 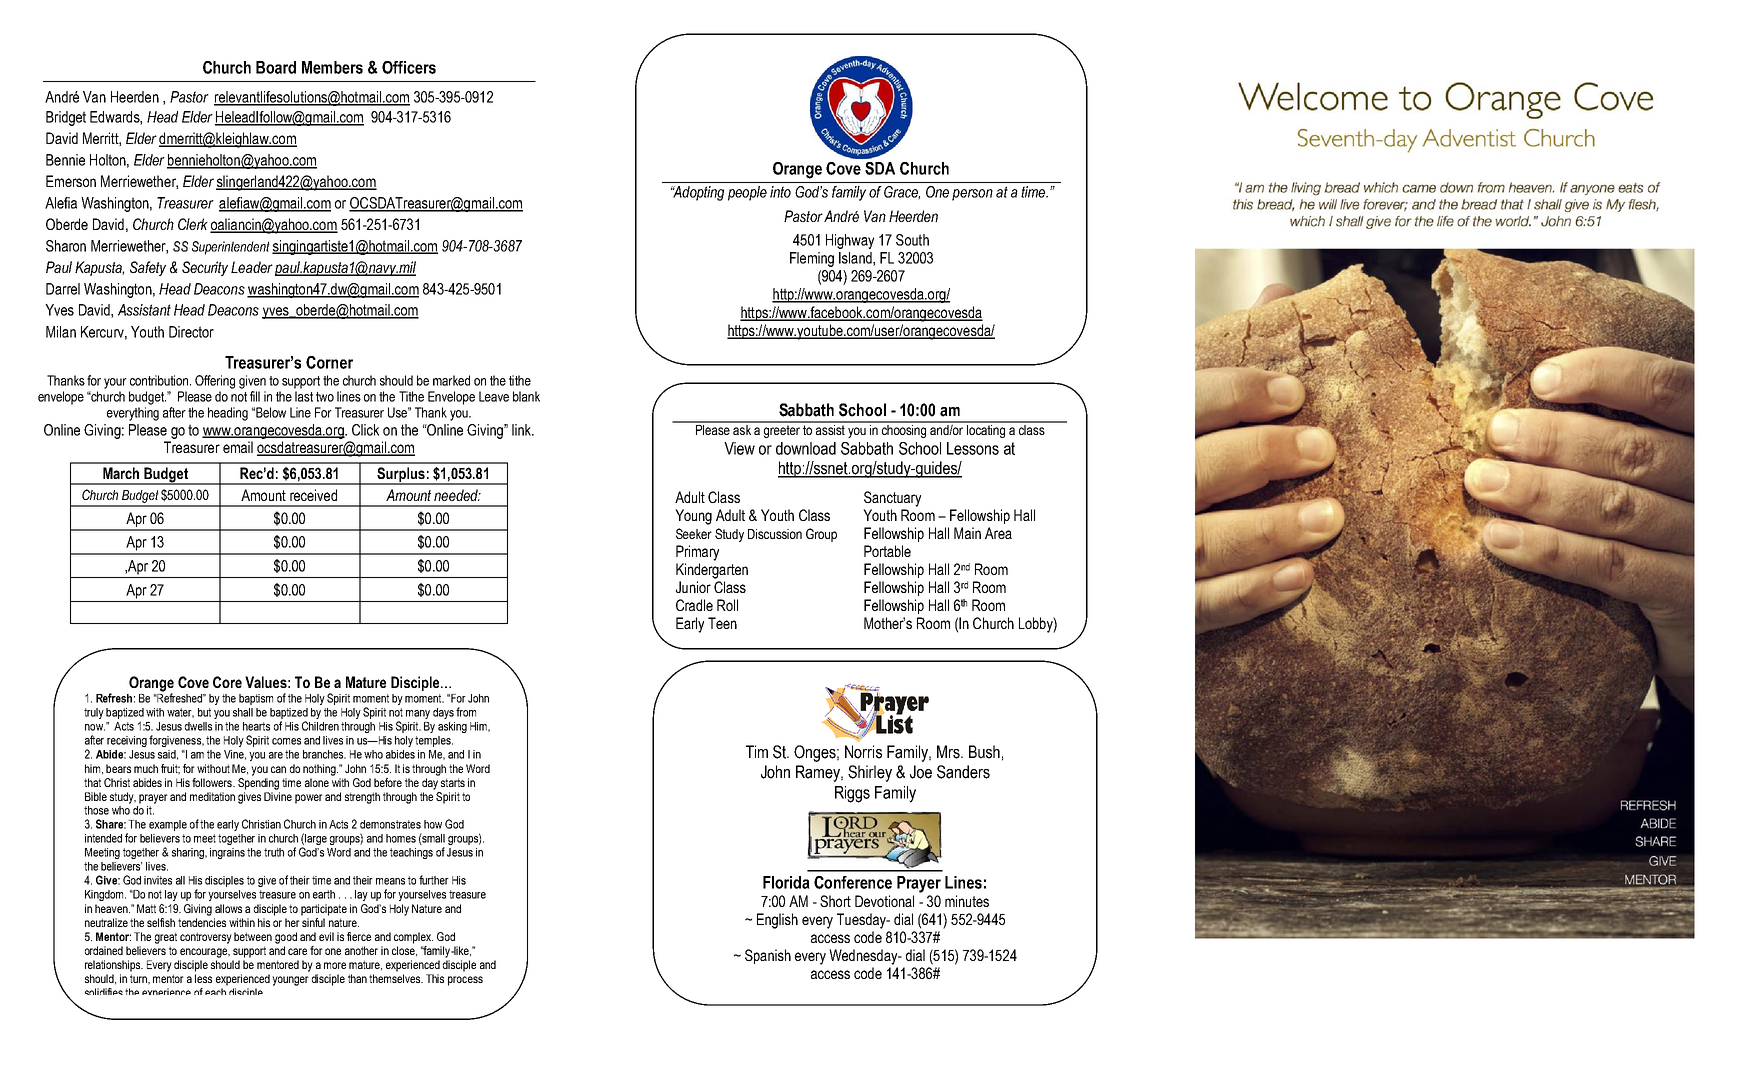 What do you see at coordinates (191, 332) in the screenshot?
I see `Director` at bounding box center [191, 332].
